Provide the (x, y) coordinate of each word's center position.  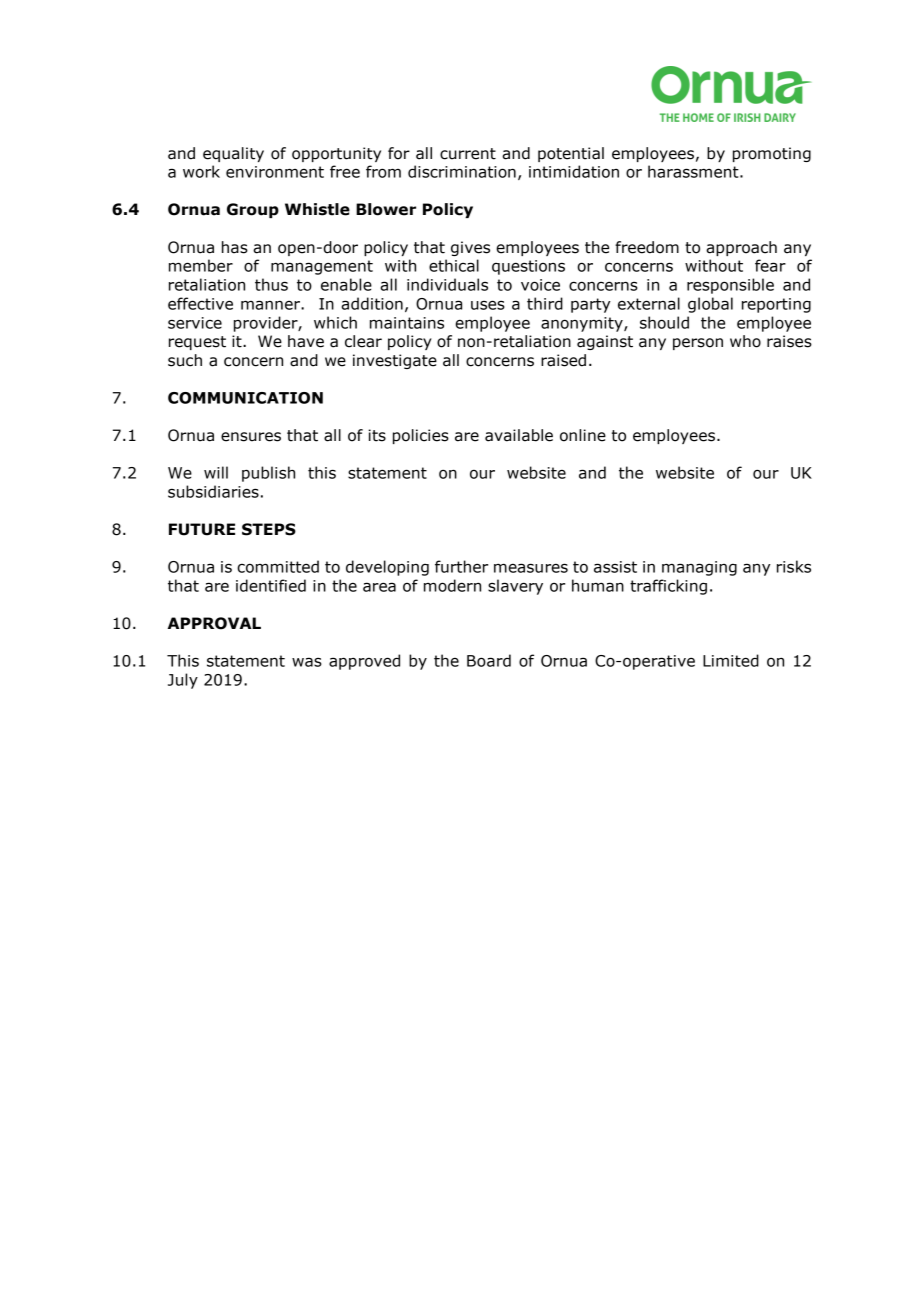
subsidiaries (213, 491)
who (745, 341)
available (519, 435)
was (307, 662)
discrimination (462, 171)
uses (488, 305)
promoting (772, 154)
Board (489, 660)
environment (275, 172)
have (306, 341)
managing (699, 568)
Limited (731, 660)
